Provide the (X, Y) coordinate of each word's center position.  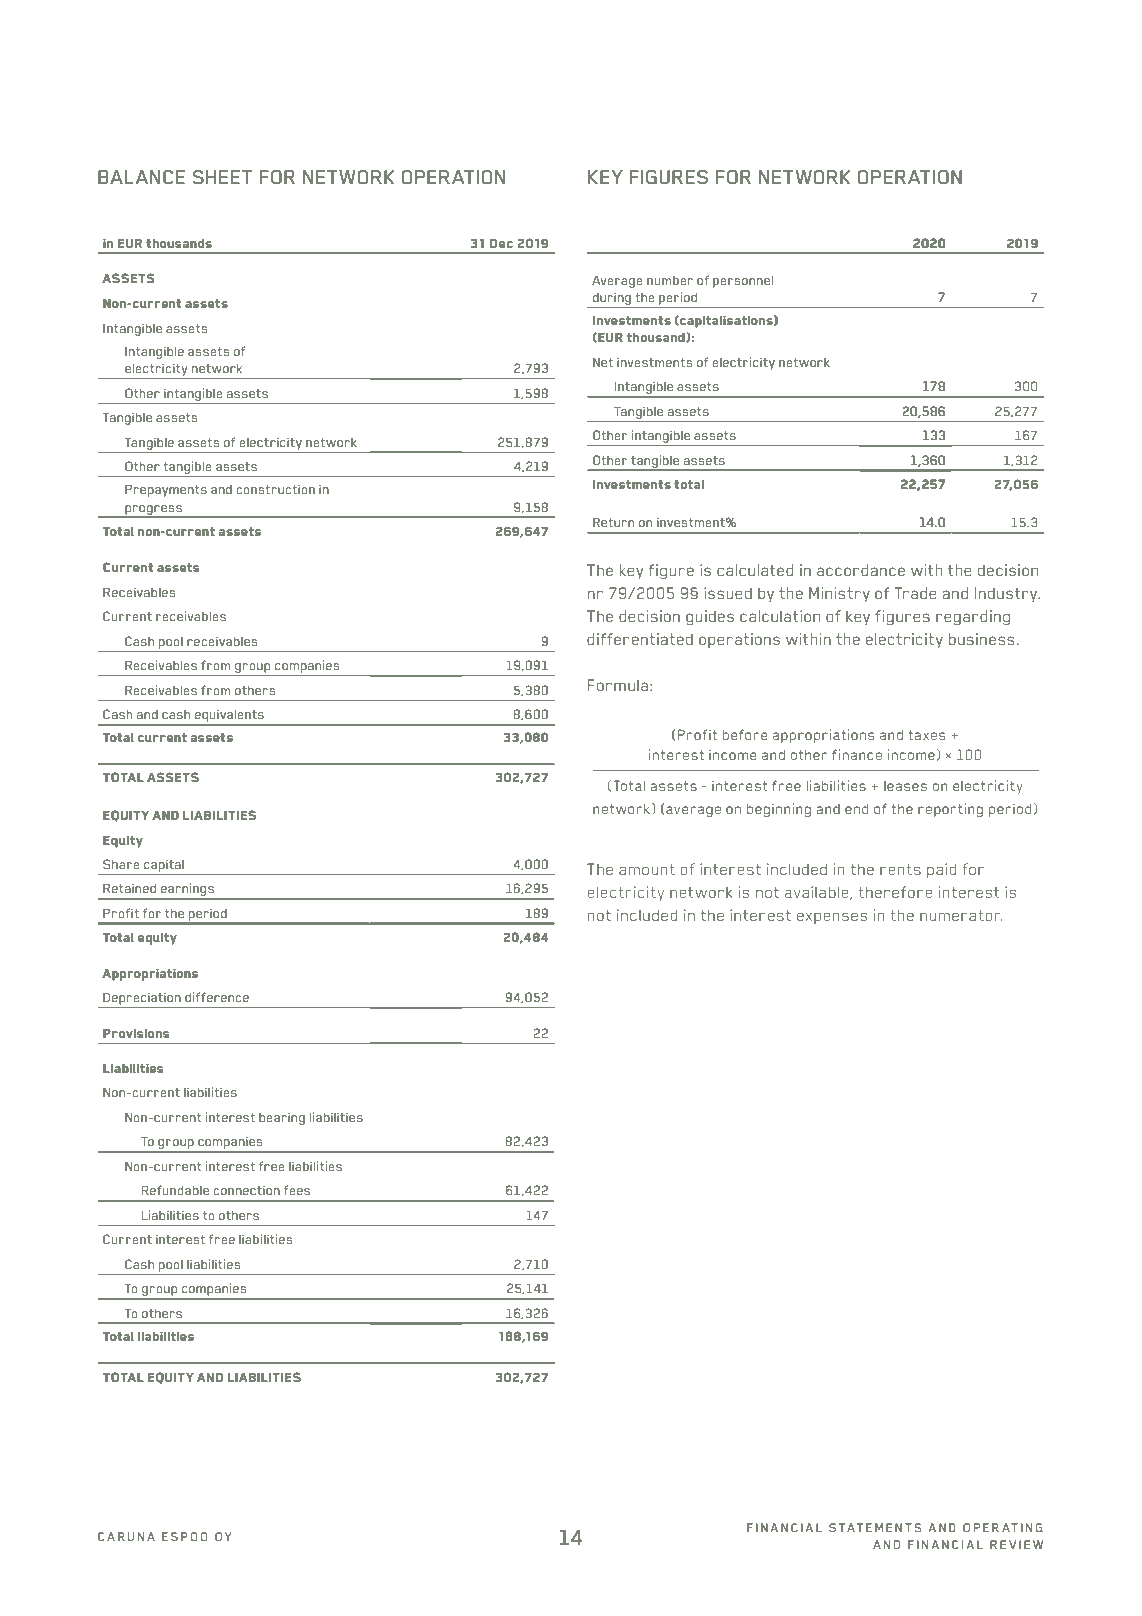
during (612, 298)
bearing (282, 1118)
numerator (961, 915)
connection (246, 1190)
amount (647, 869)
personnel (743, 282)
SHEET (222, 177)
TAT (851, 1527)
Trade (915, 593)
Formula (618, 685)
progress (153, 511)
